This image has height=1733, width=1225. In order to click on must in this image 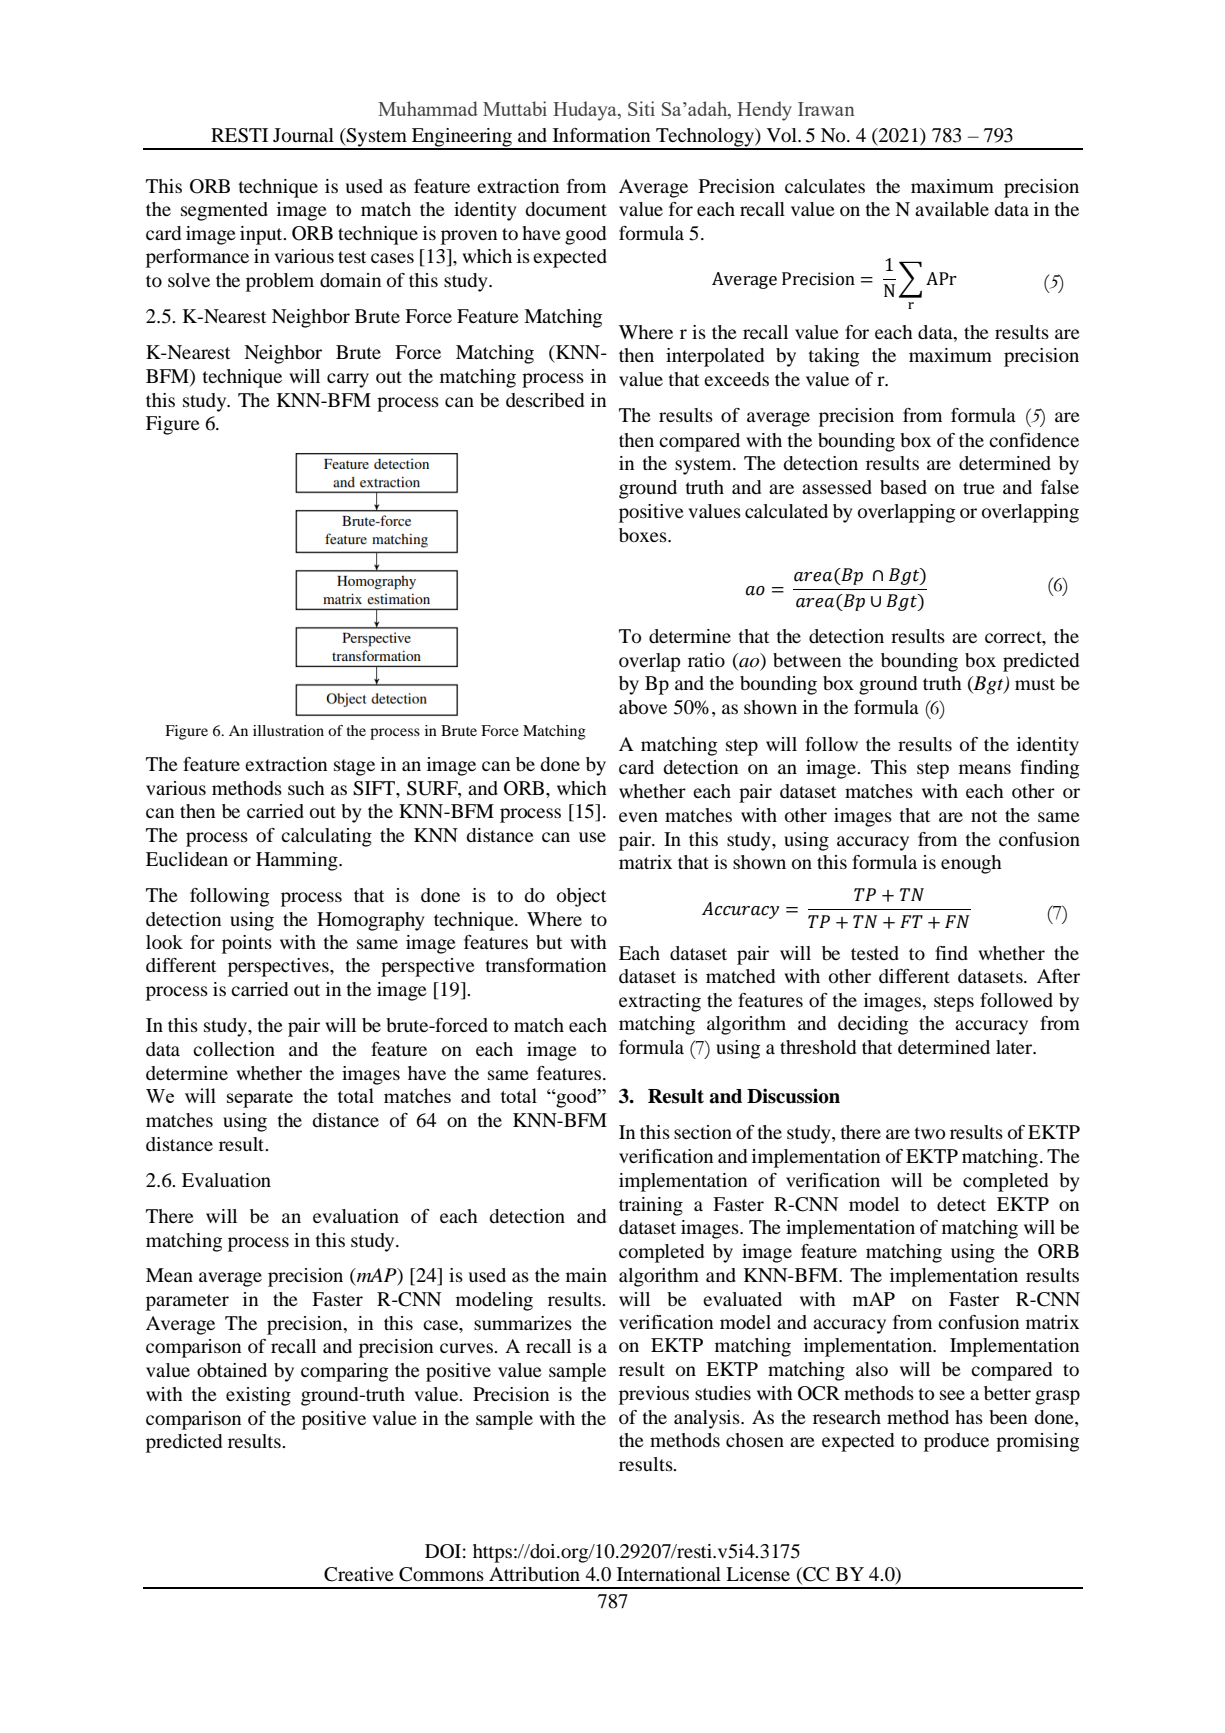, I will do `click(1035, 684)`.
